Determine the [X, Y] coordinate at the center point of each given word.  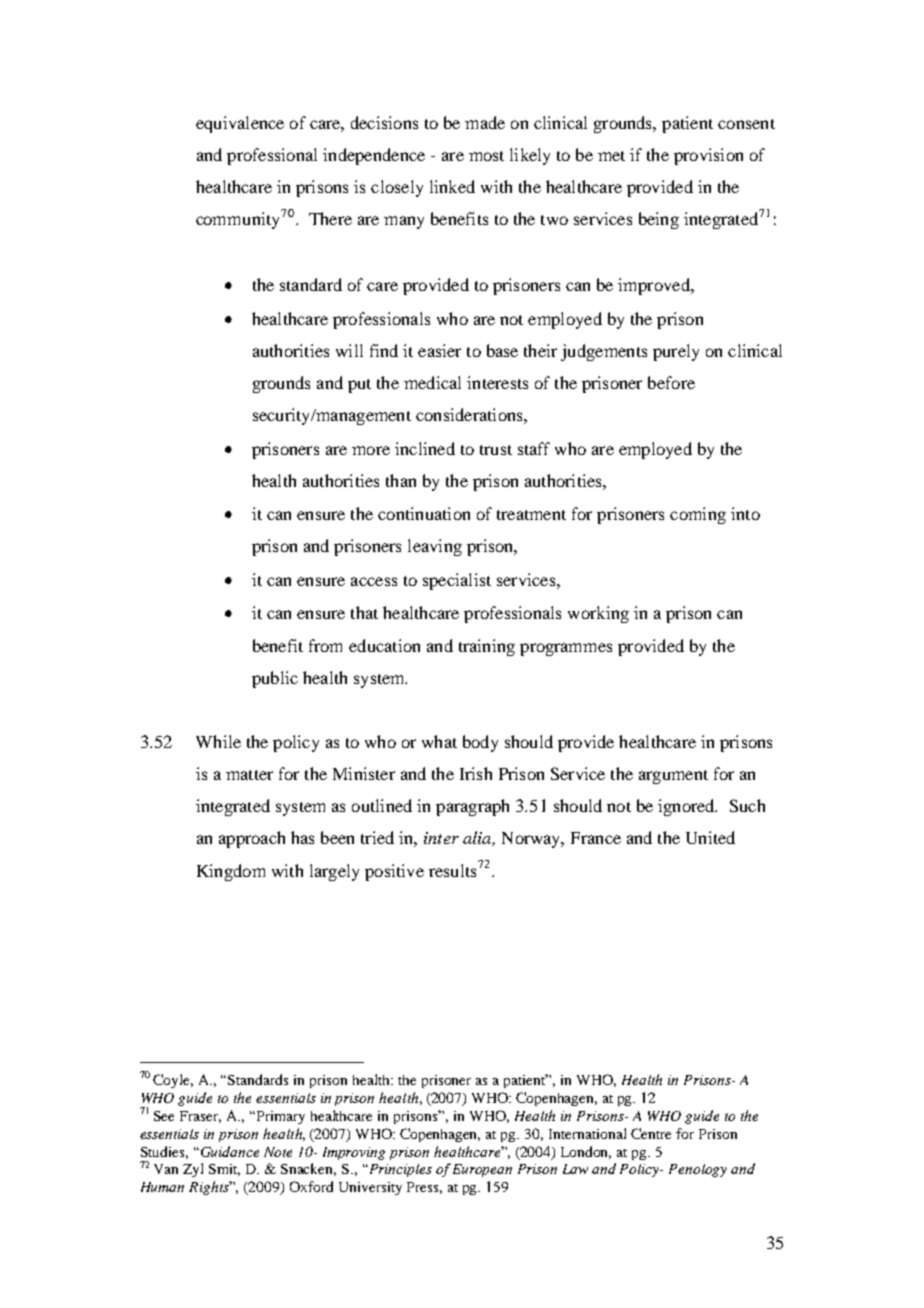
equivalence [240, 124]
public [275, 679]
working [598, 614]
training [487, 647]
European [482, 1170]
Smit [224, 1170]
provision [708, 156]
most [486, 156]
